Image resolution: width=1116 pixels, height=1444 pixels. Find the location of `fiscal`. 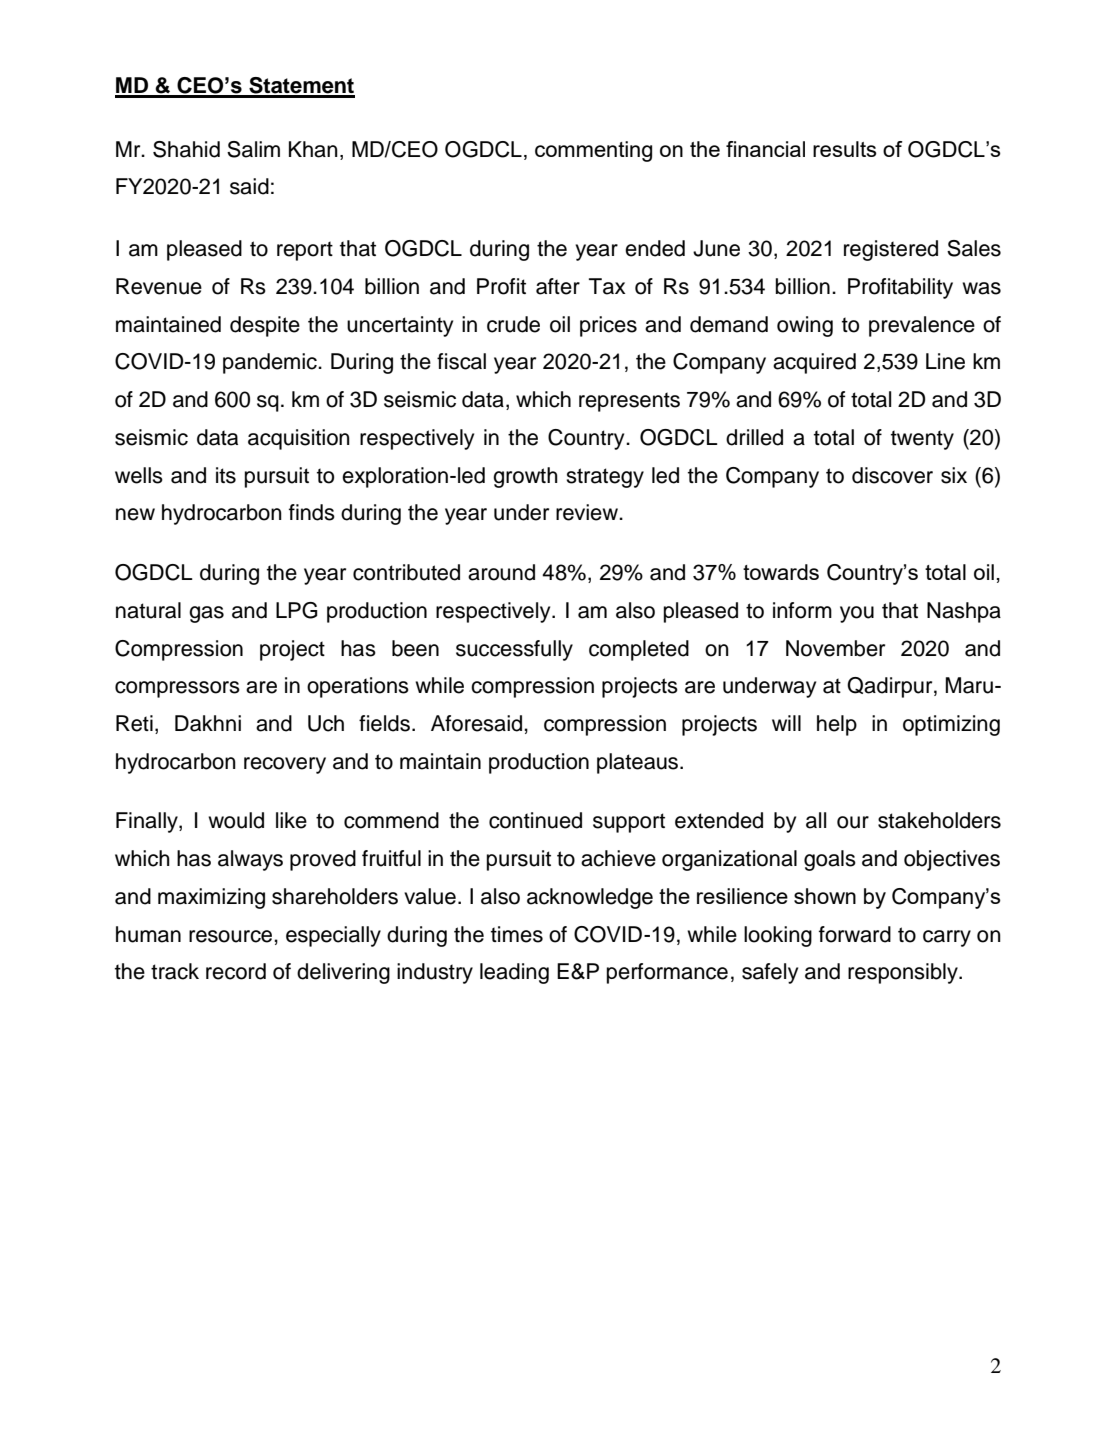

fiscal is located at coordinates (461, 361).
